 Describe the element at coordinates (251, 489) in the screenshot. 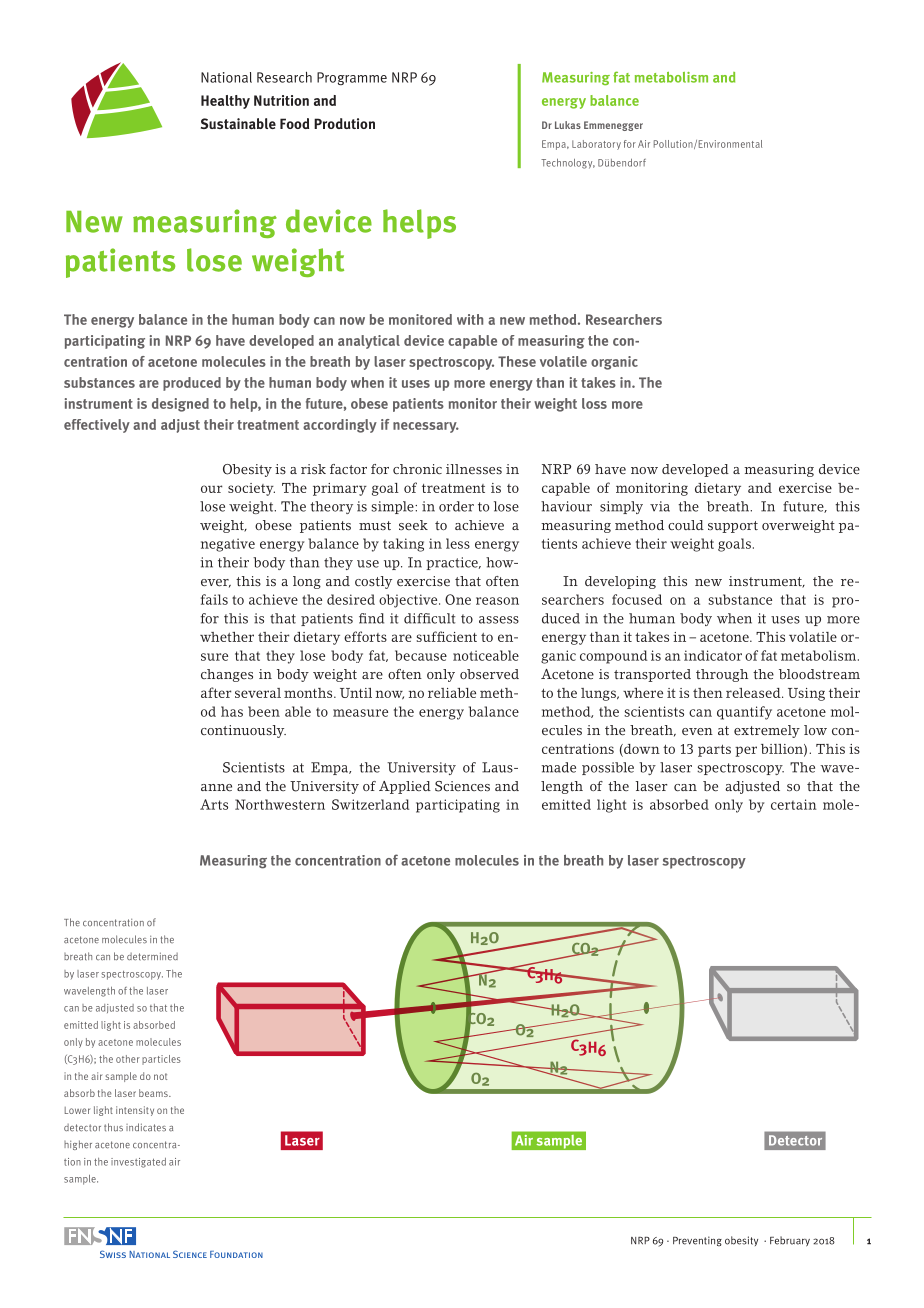

I see `society` at that location.
